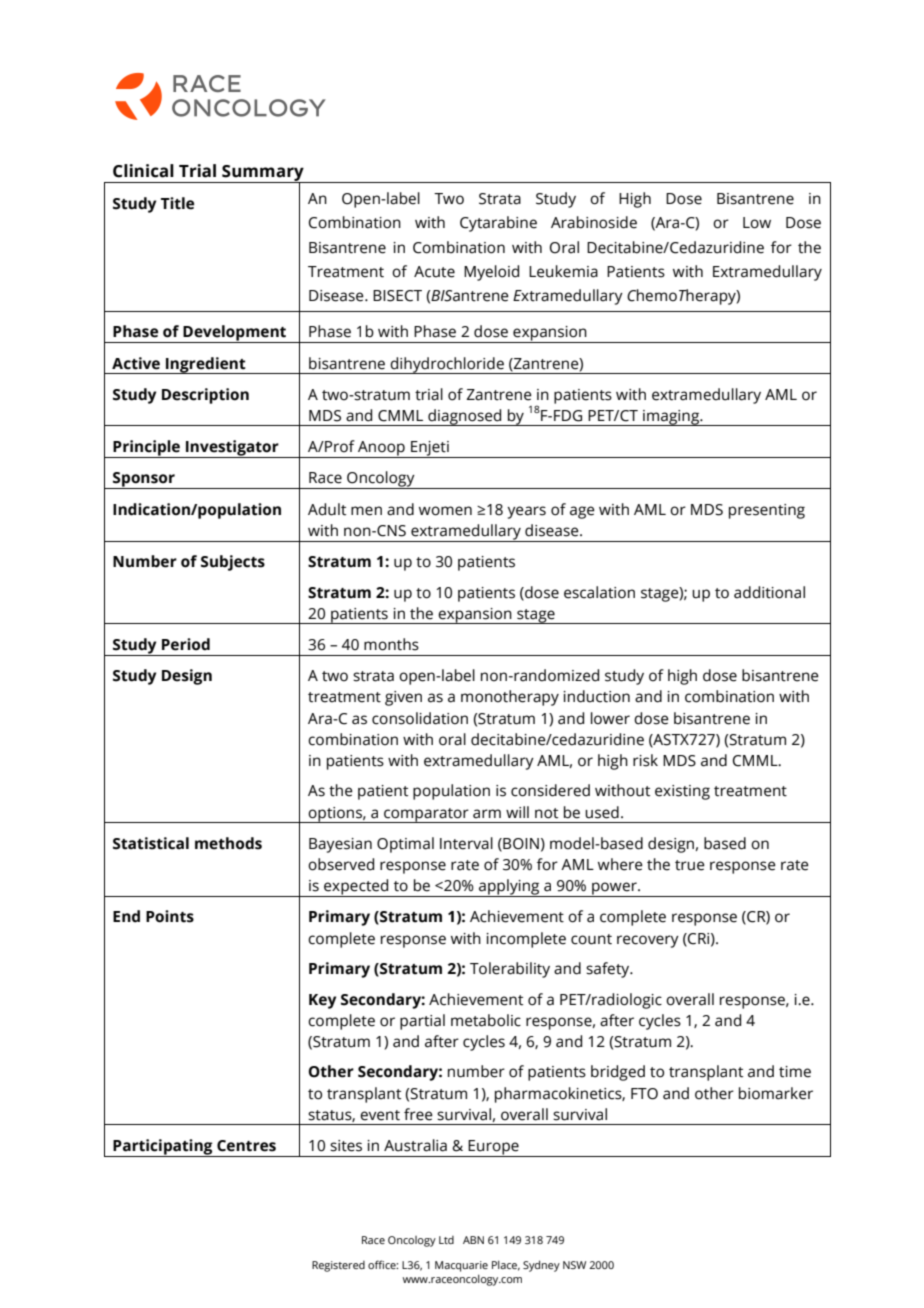  I want to click on Acute, so click(434, 272).
